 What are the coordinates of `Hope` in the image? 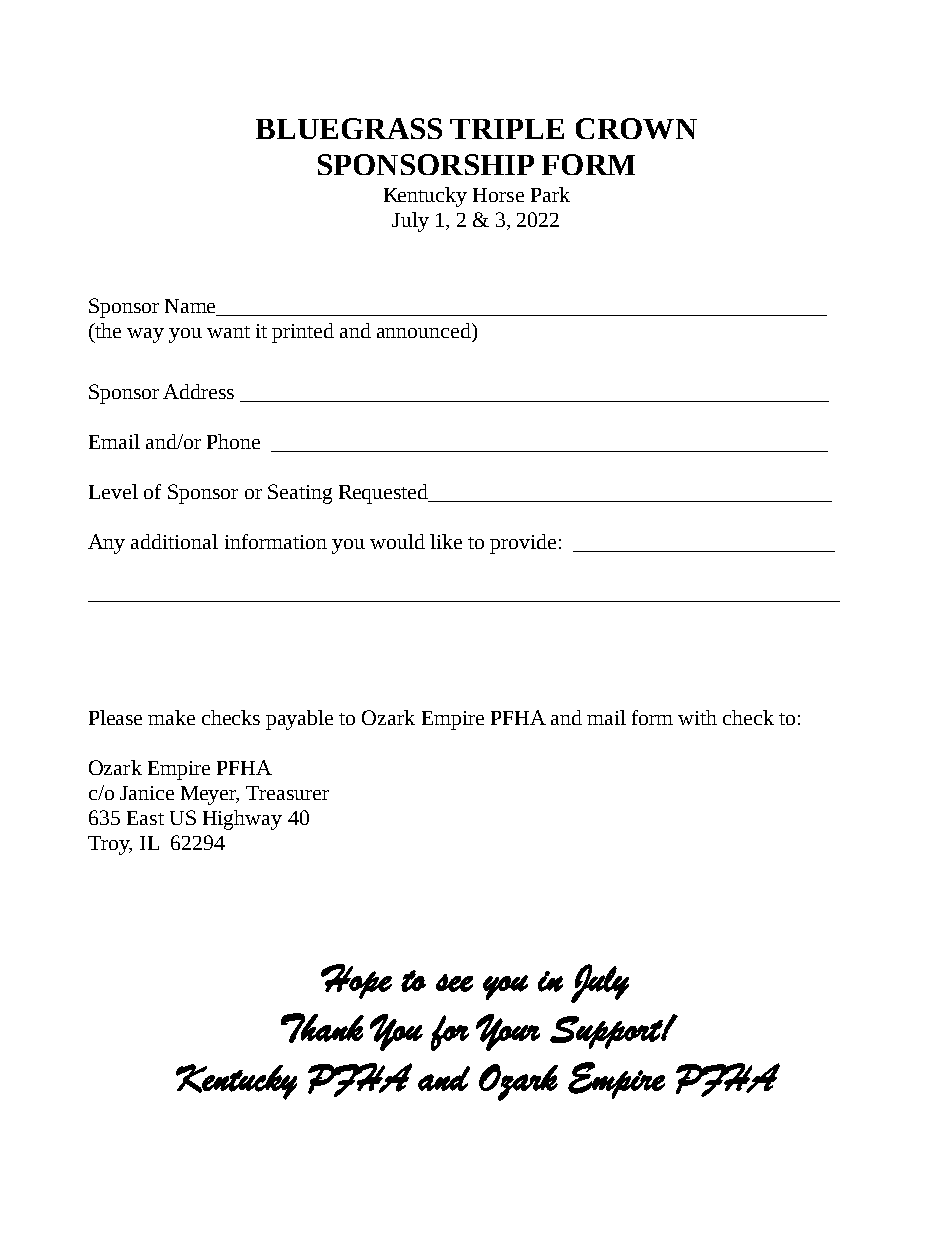 It's located at (356, 981).
